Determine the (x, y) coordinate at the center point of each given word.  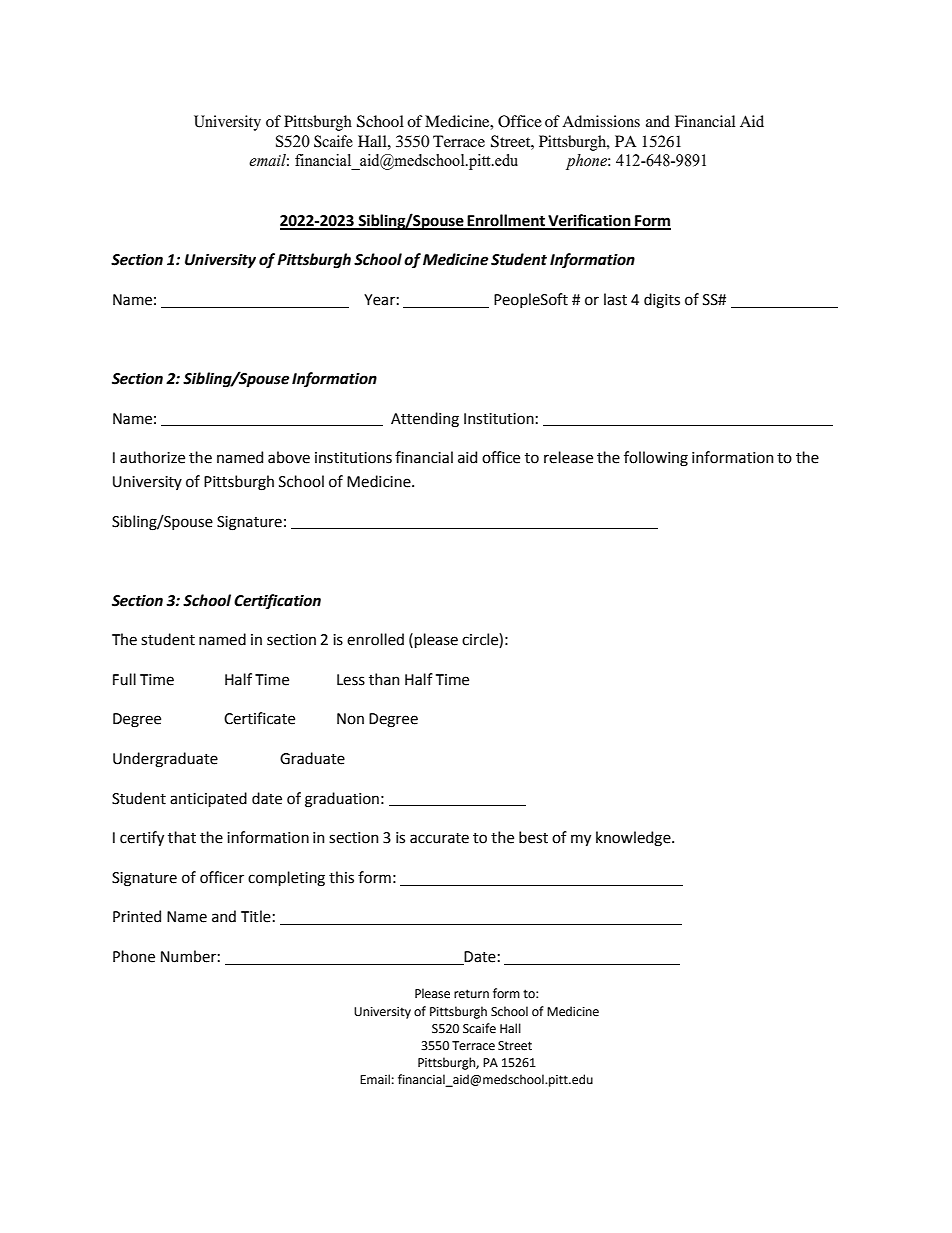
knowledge (634, 839)
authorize (152, 457)
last (615, 299)
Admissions (601, 121)
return (471, 994)
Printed (137, 916)
